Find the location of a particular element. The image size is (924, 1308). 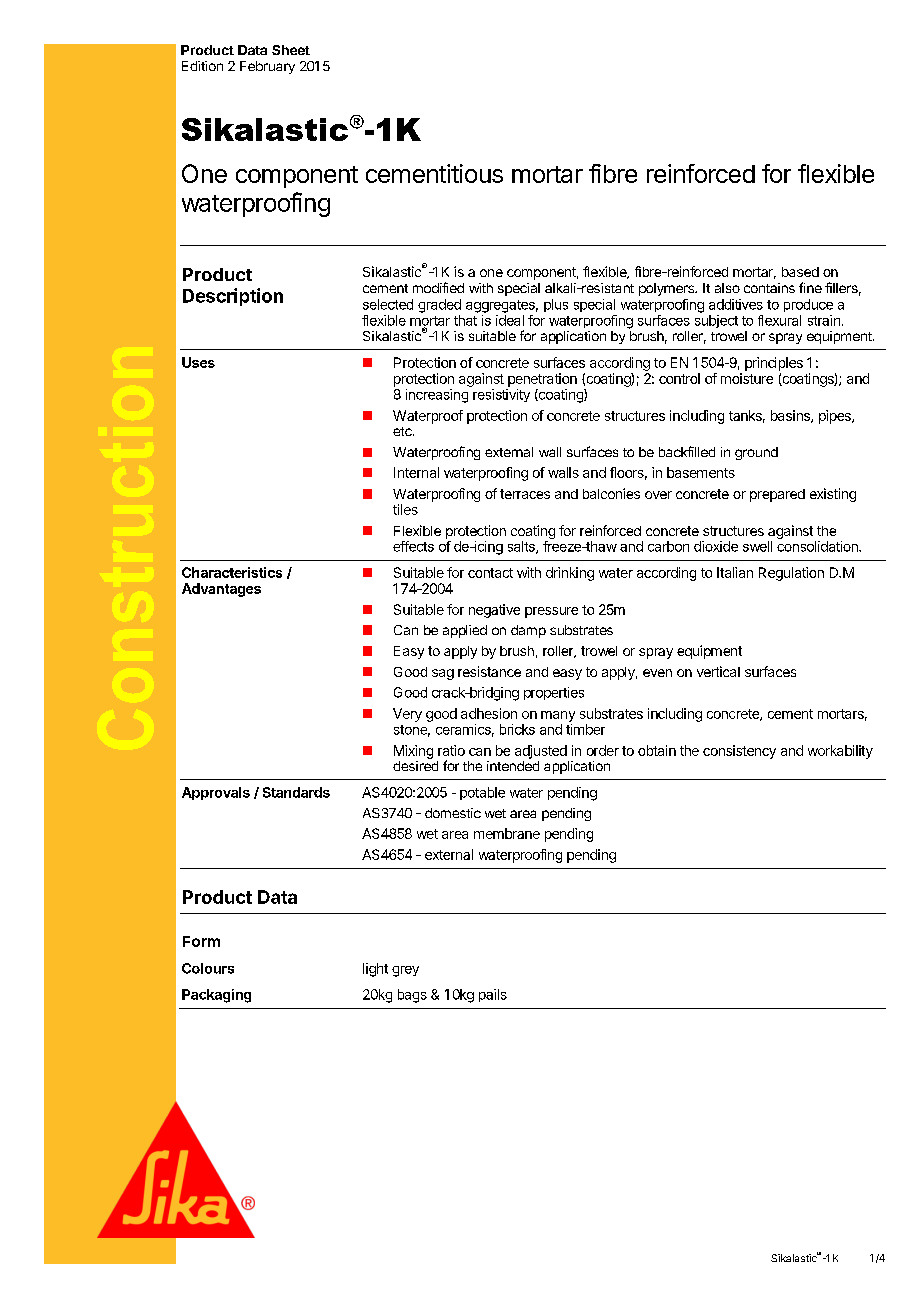

based is located at coordinates (800, 272).
